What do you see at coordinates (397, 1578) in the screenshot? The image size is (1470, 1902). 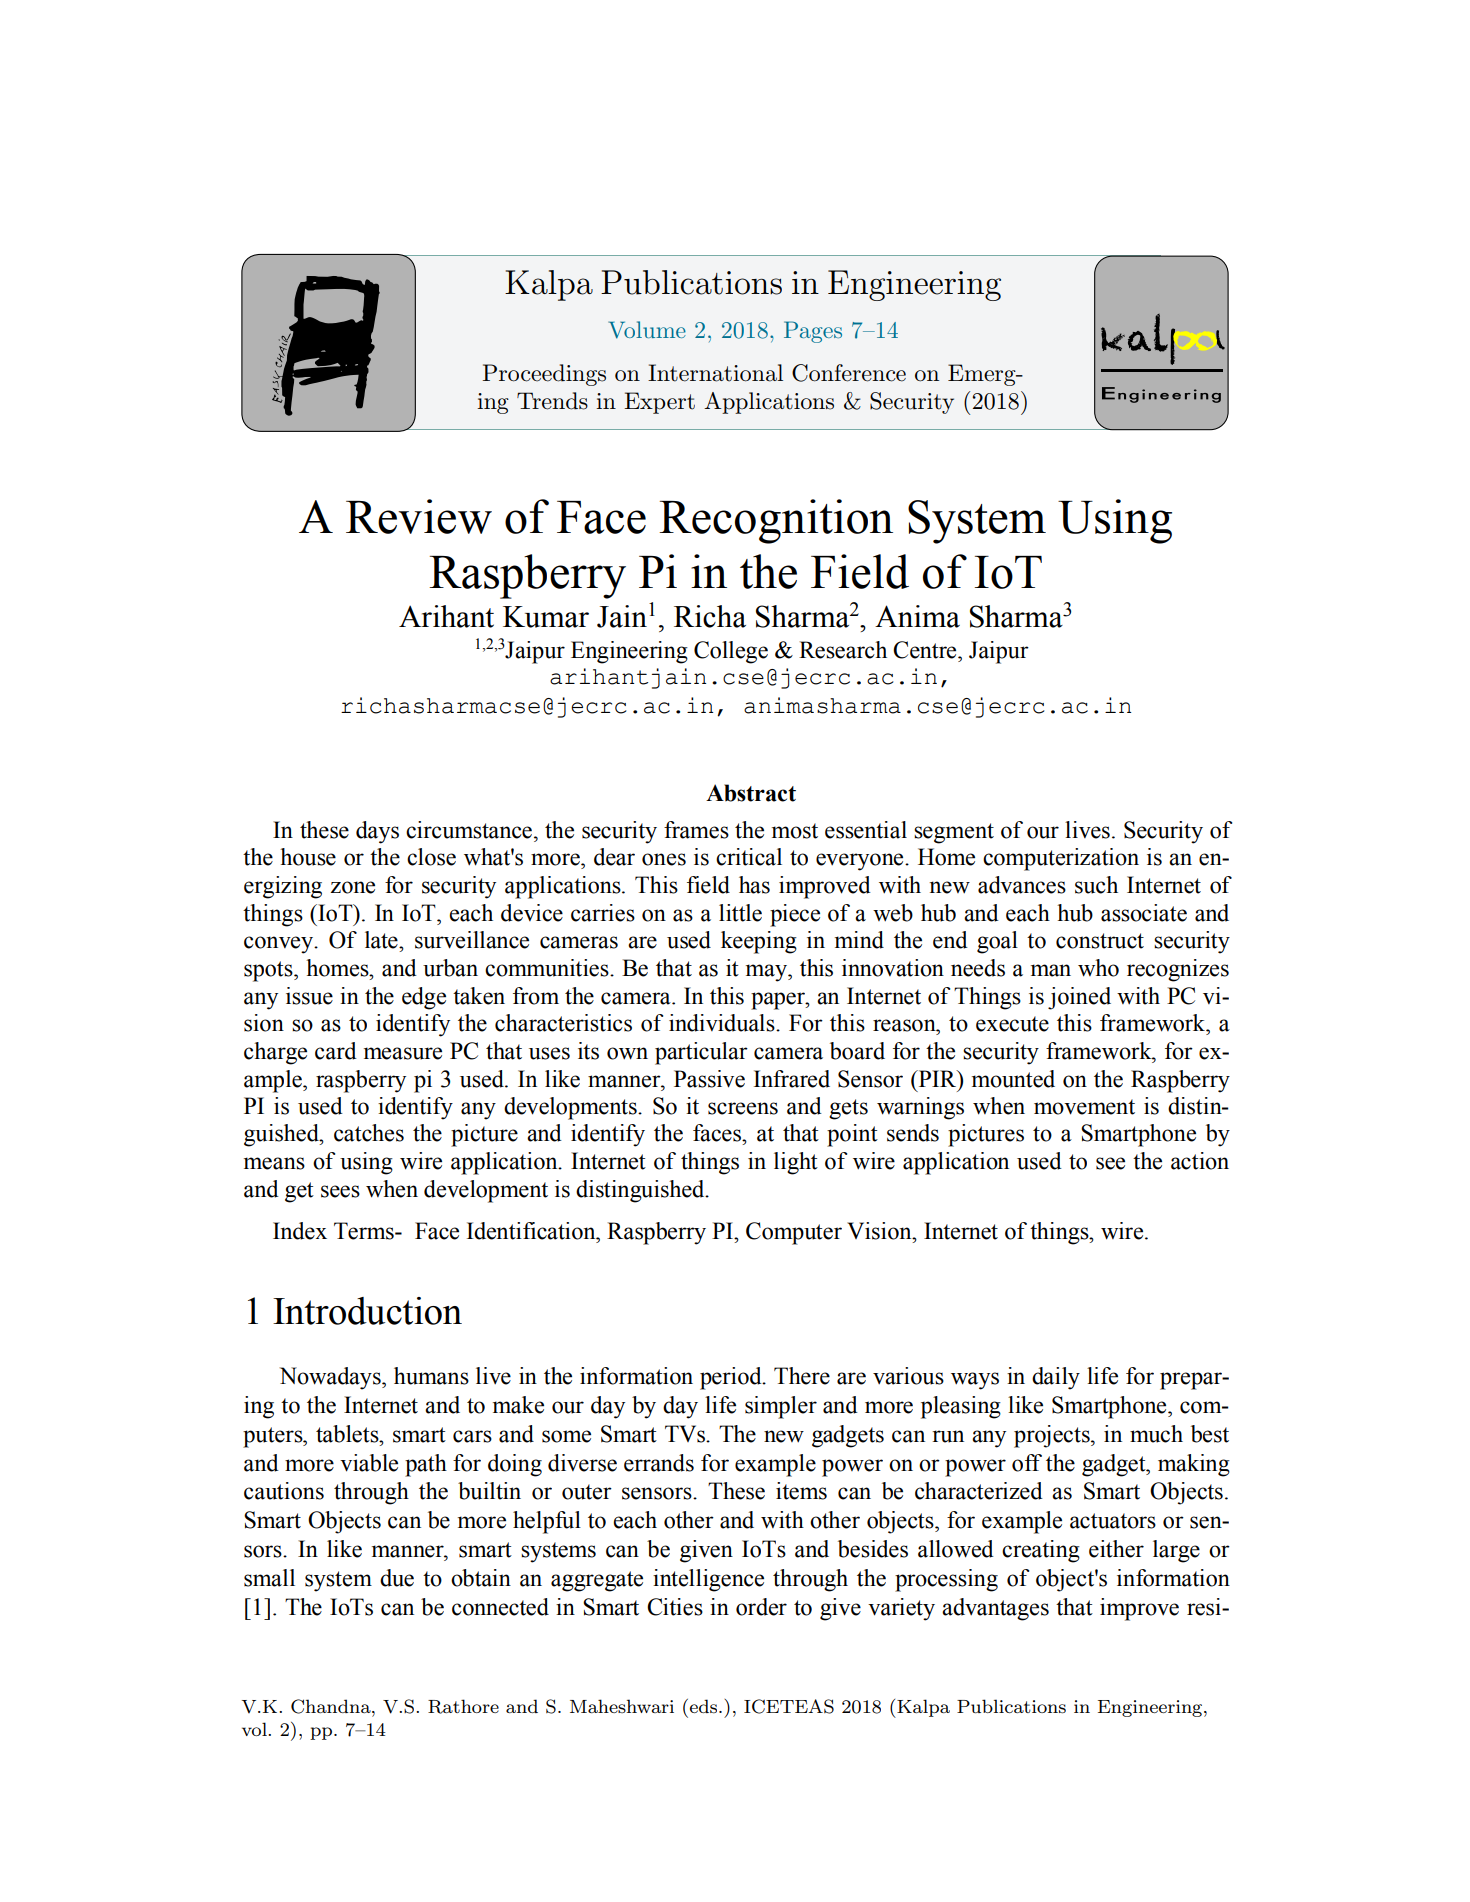 I see `due` at bounding box center [397, 1578].
